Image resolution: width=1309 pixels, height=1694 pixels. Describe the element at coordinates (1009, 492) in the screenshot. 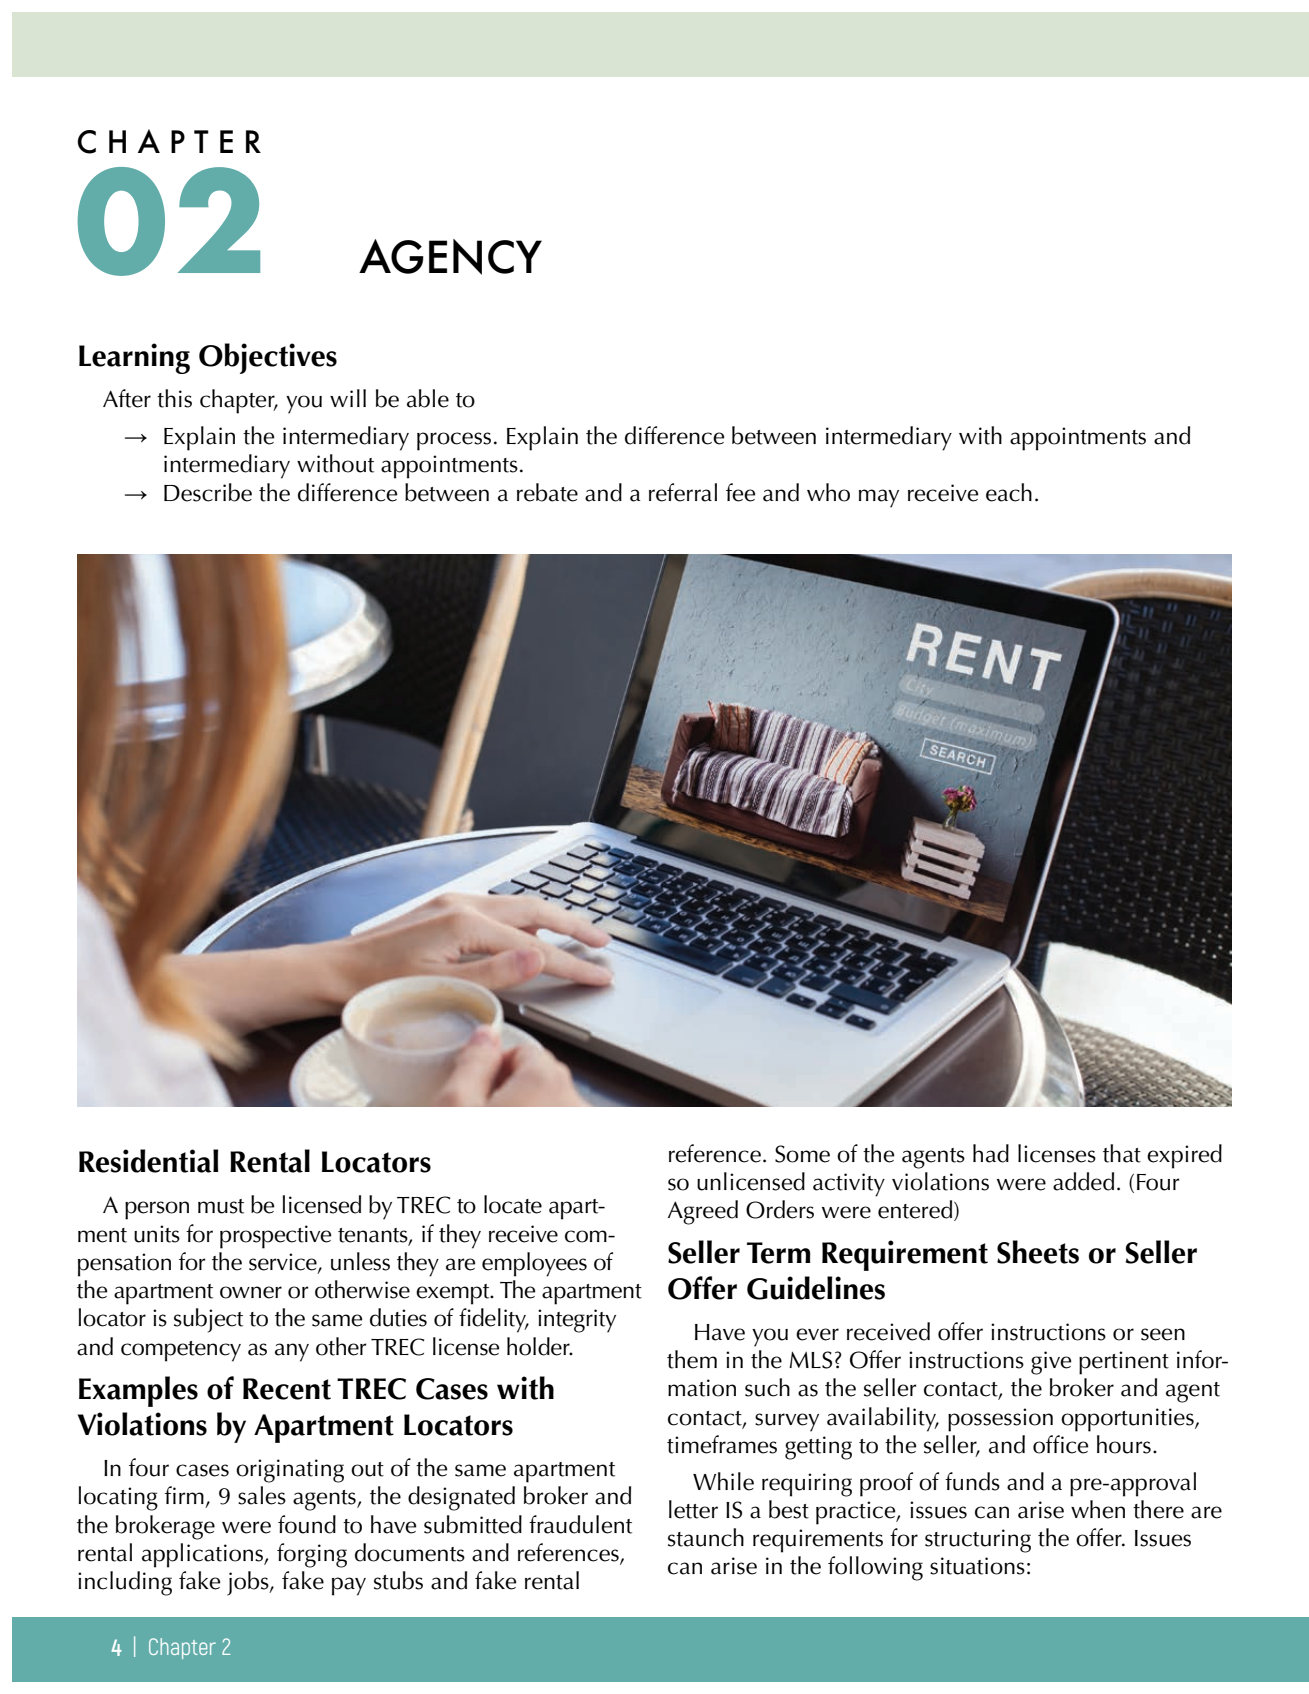

I see `each` at that location.
